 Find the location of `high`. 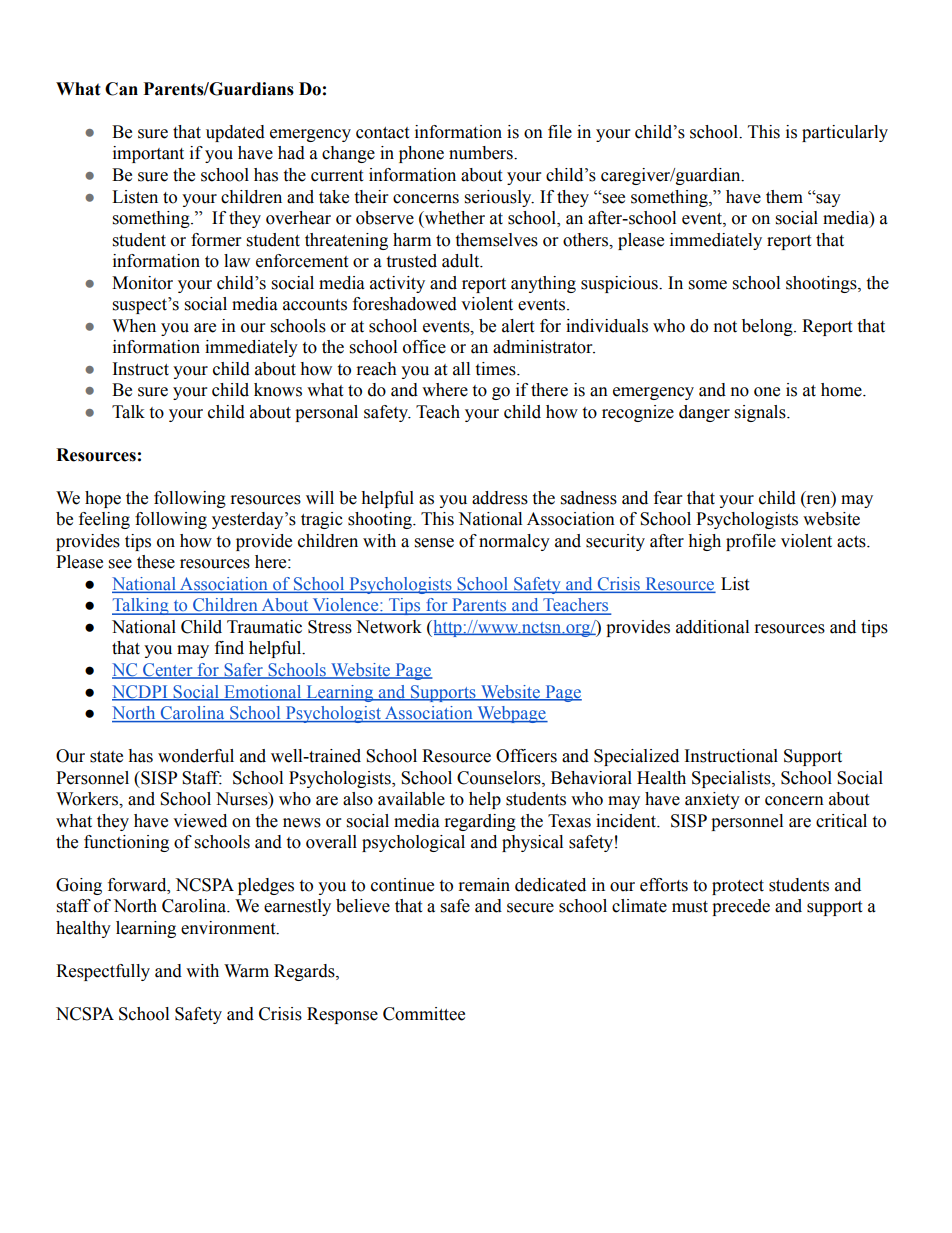

high is located at coordinates (704, 542).
